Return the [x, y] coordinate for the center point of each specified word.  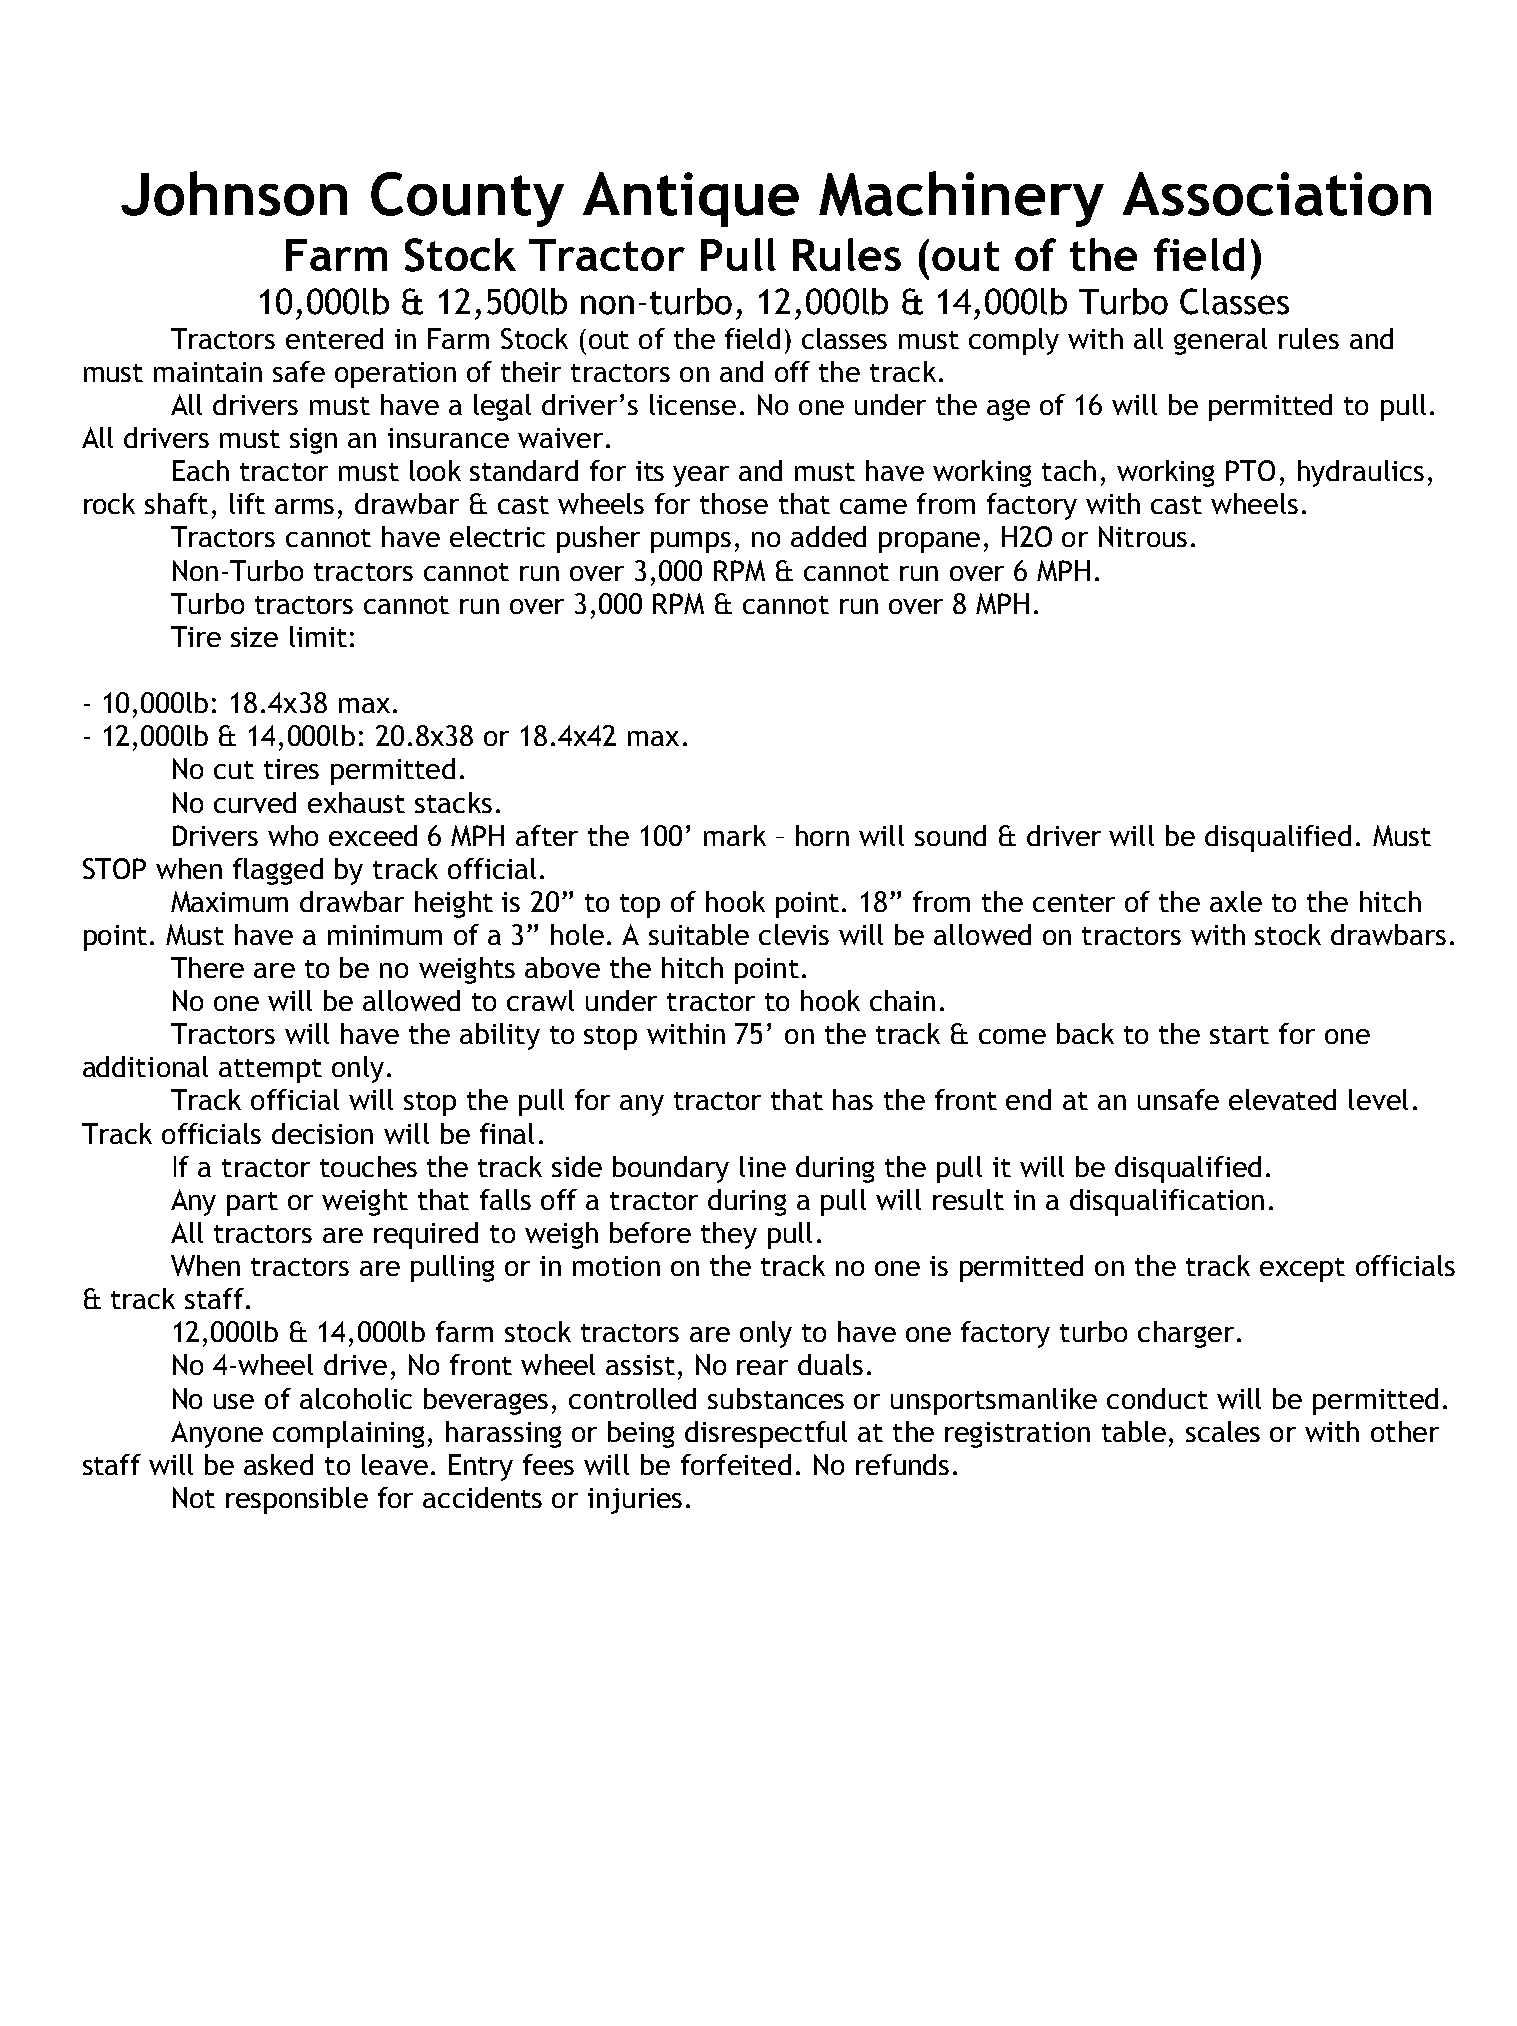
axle [1236, 901]
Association [1277, 194]
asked [278, 1464]
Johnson [234, 193]
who [293, 835]
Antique [691, 199]
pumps [691, 542]
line [763, 1166]
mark [735, 835]
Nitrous [1143, 536]
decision [322, 1133]
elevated [1282, 1099]
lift [247, 503]
